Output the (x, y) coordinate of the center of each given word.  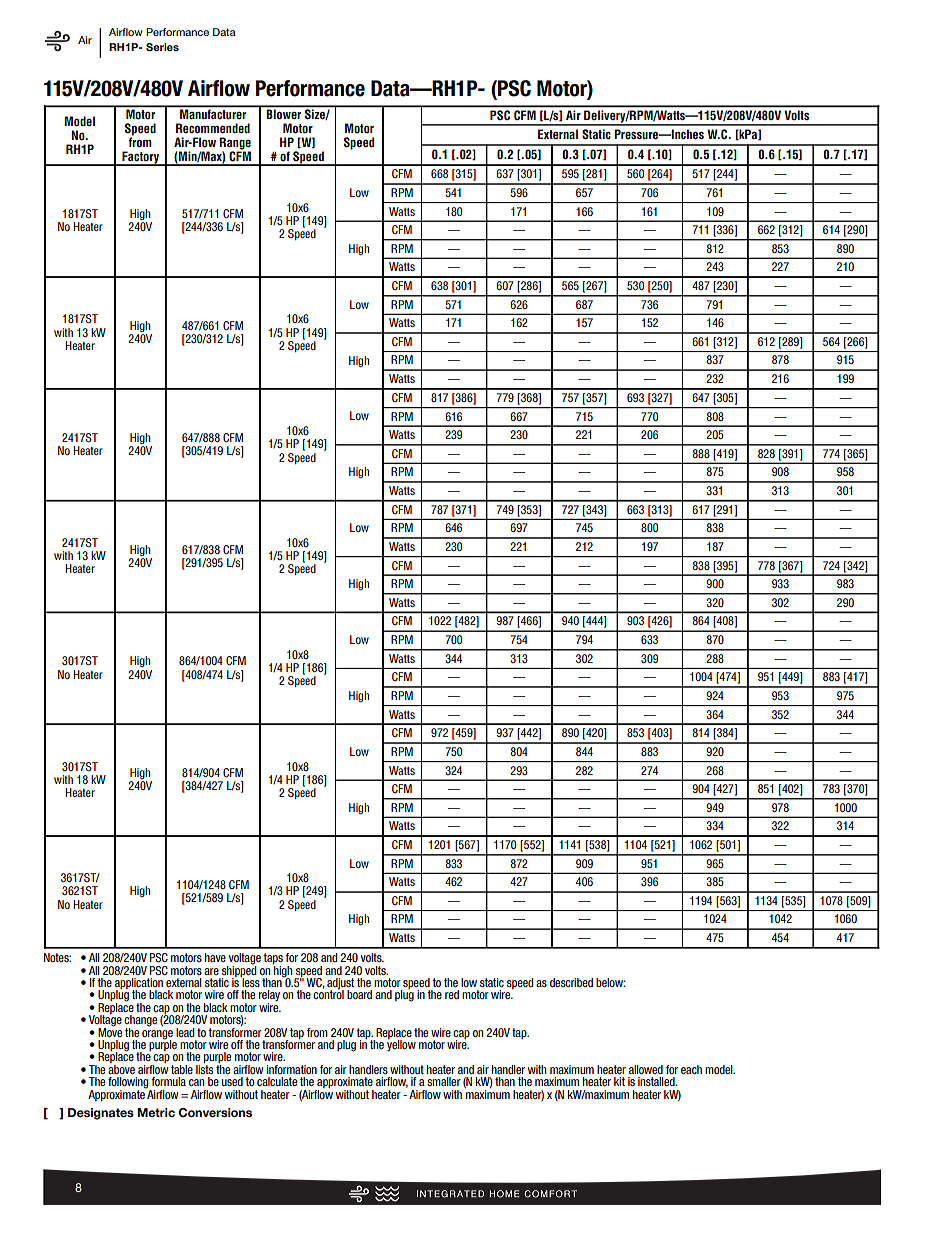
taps (273, 960)
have (215, 957)
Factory (140, 158)
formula (168, 1081)
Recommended (213, 128)
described (571, 982)
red (452, 994)
